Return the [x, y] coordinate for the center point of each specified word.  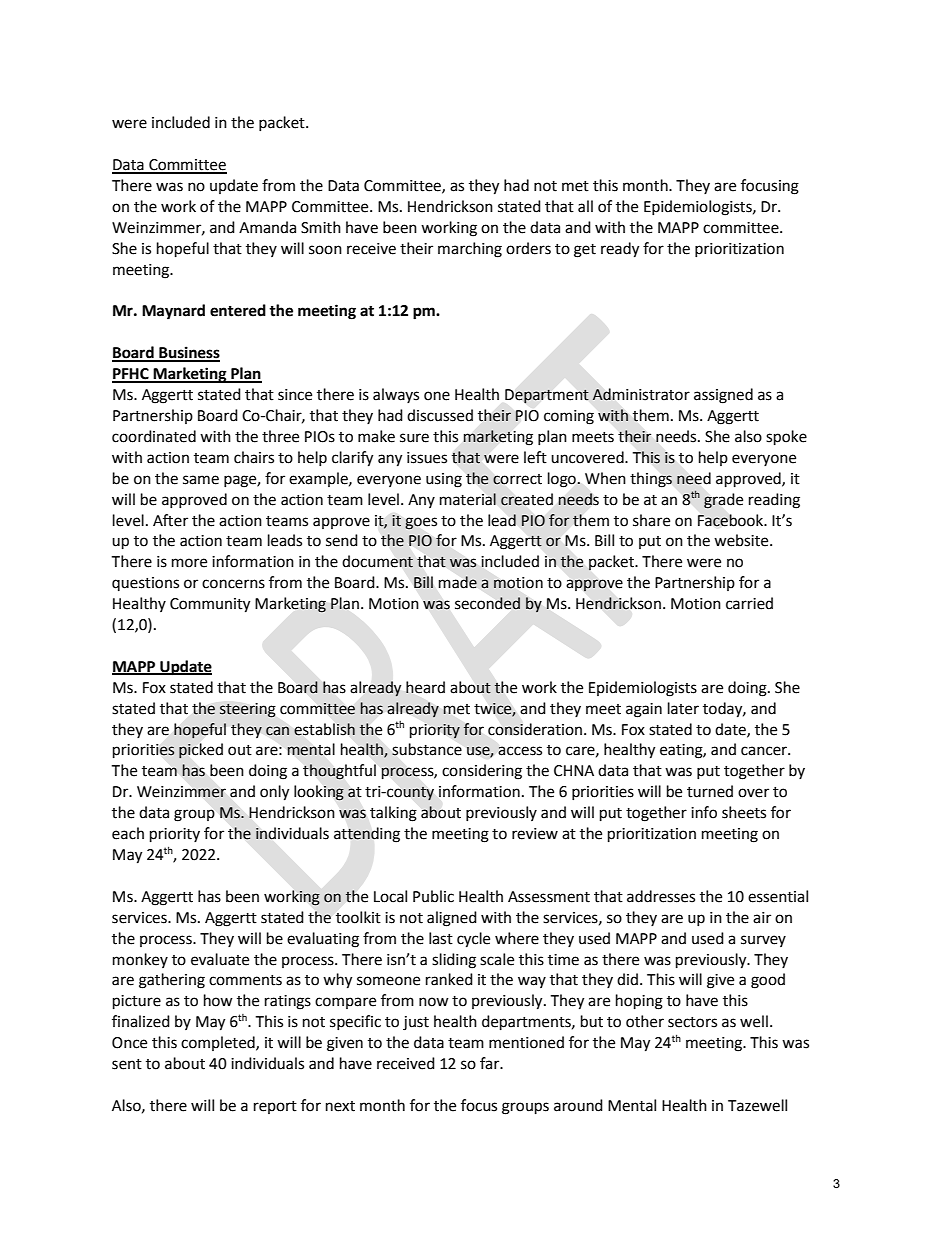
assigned [723, 396]
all [585, 206]
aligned [452, 919]
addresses [661, 896]
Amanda [267, 227]
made [458, 582]
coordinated [154, 436]
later [683, 708]
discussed [440, 415]
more [189, 563]
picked [201, 751]
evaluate [220, 959]
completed [219, 1043]
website [742, 540]
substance [427, 749]
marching [470, 250]
